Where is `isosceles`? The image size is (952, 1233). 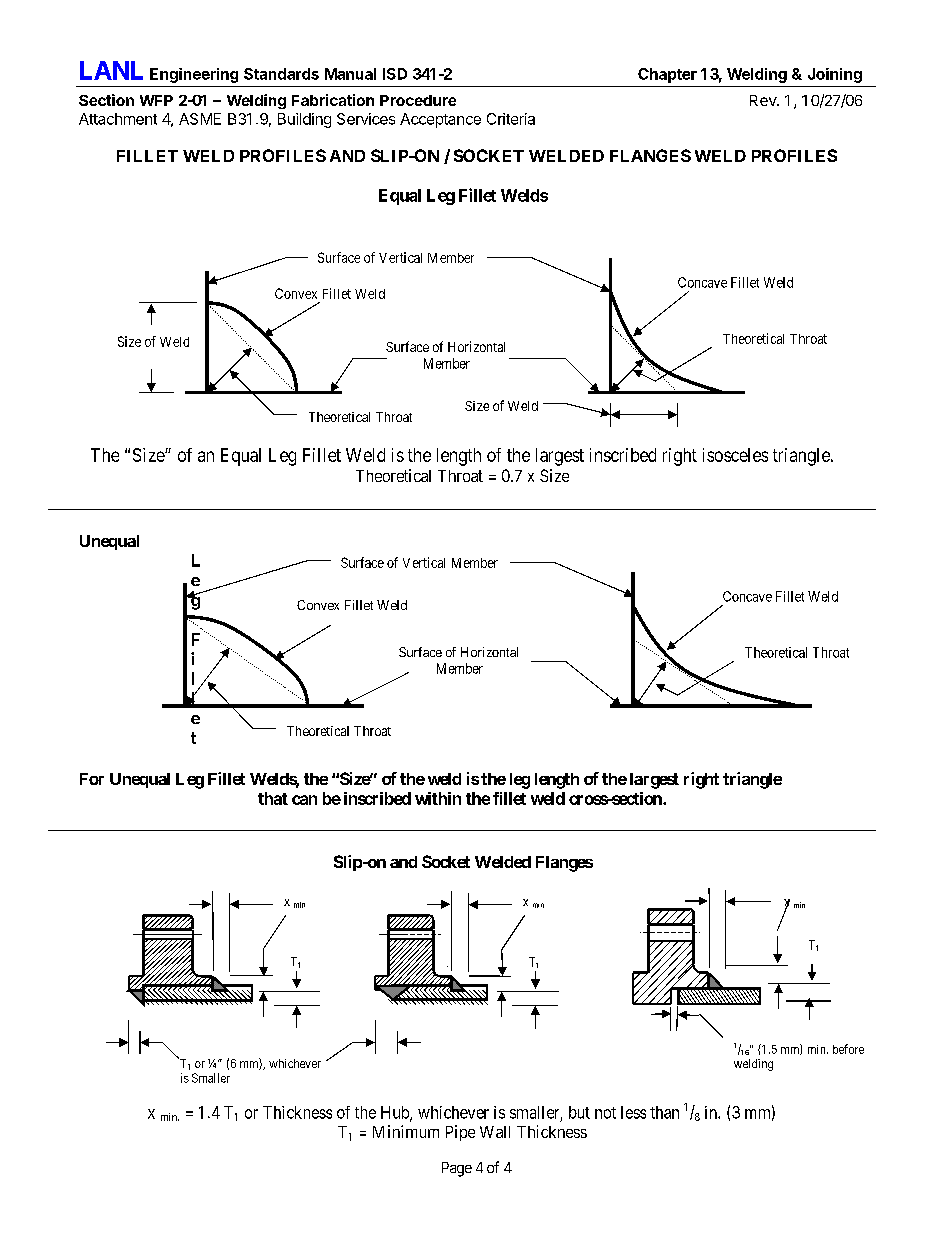 isosceles is located at coordinates (735, 455).
